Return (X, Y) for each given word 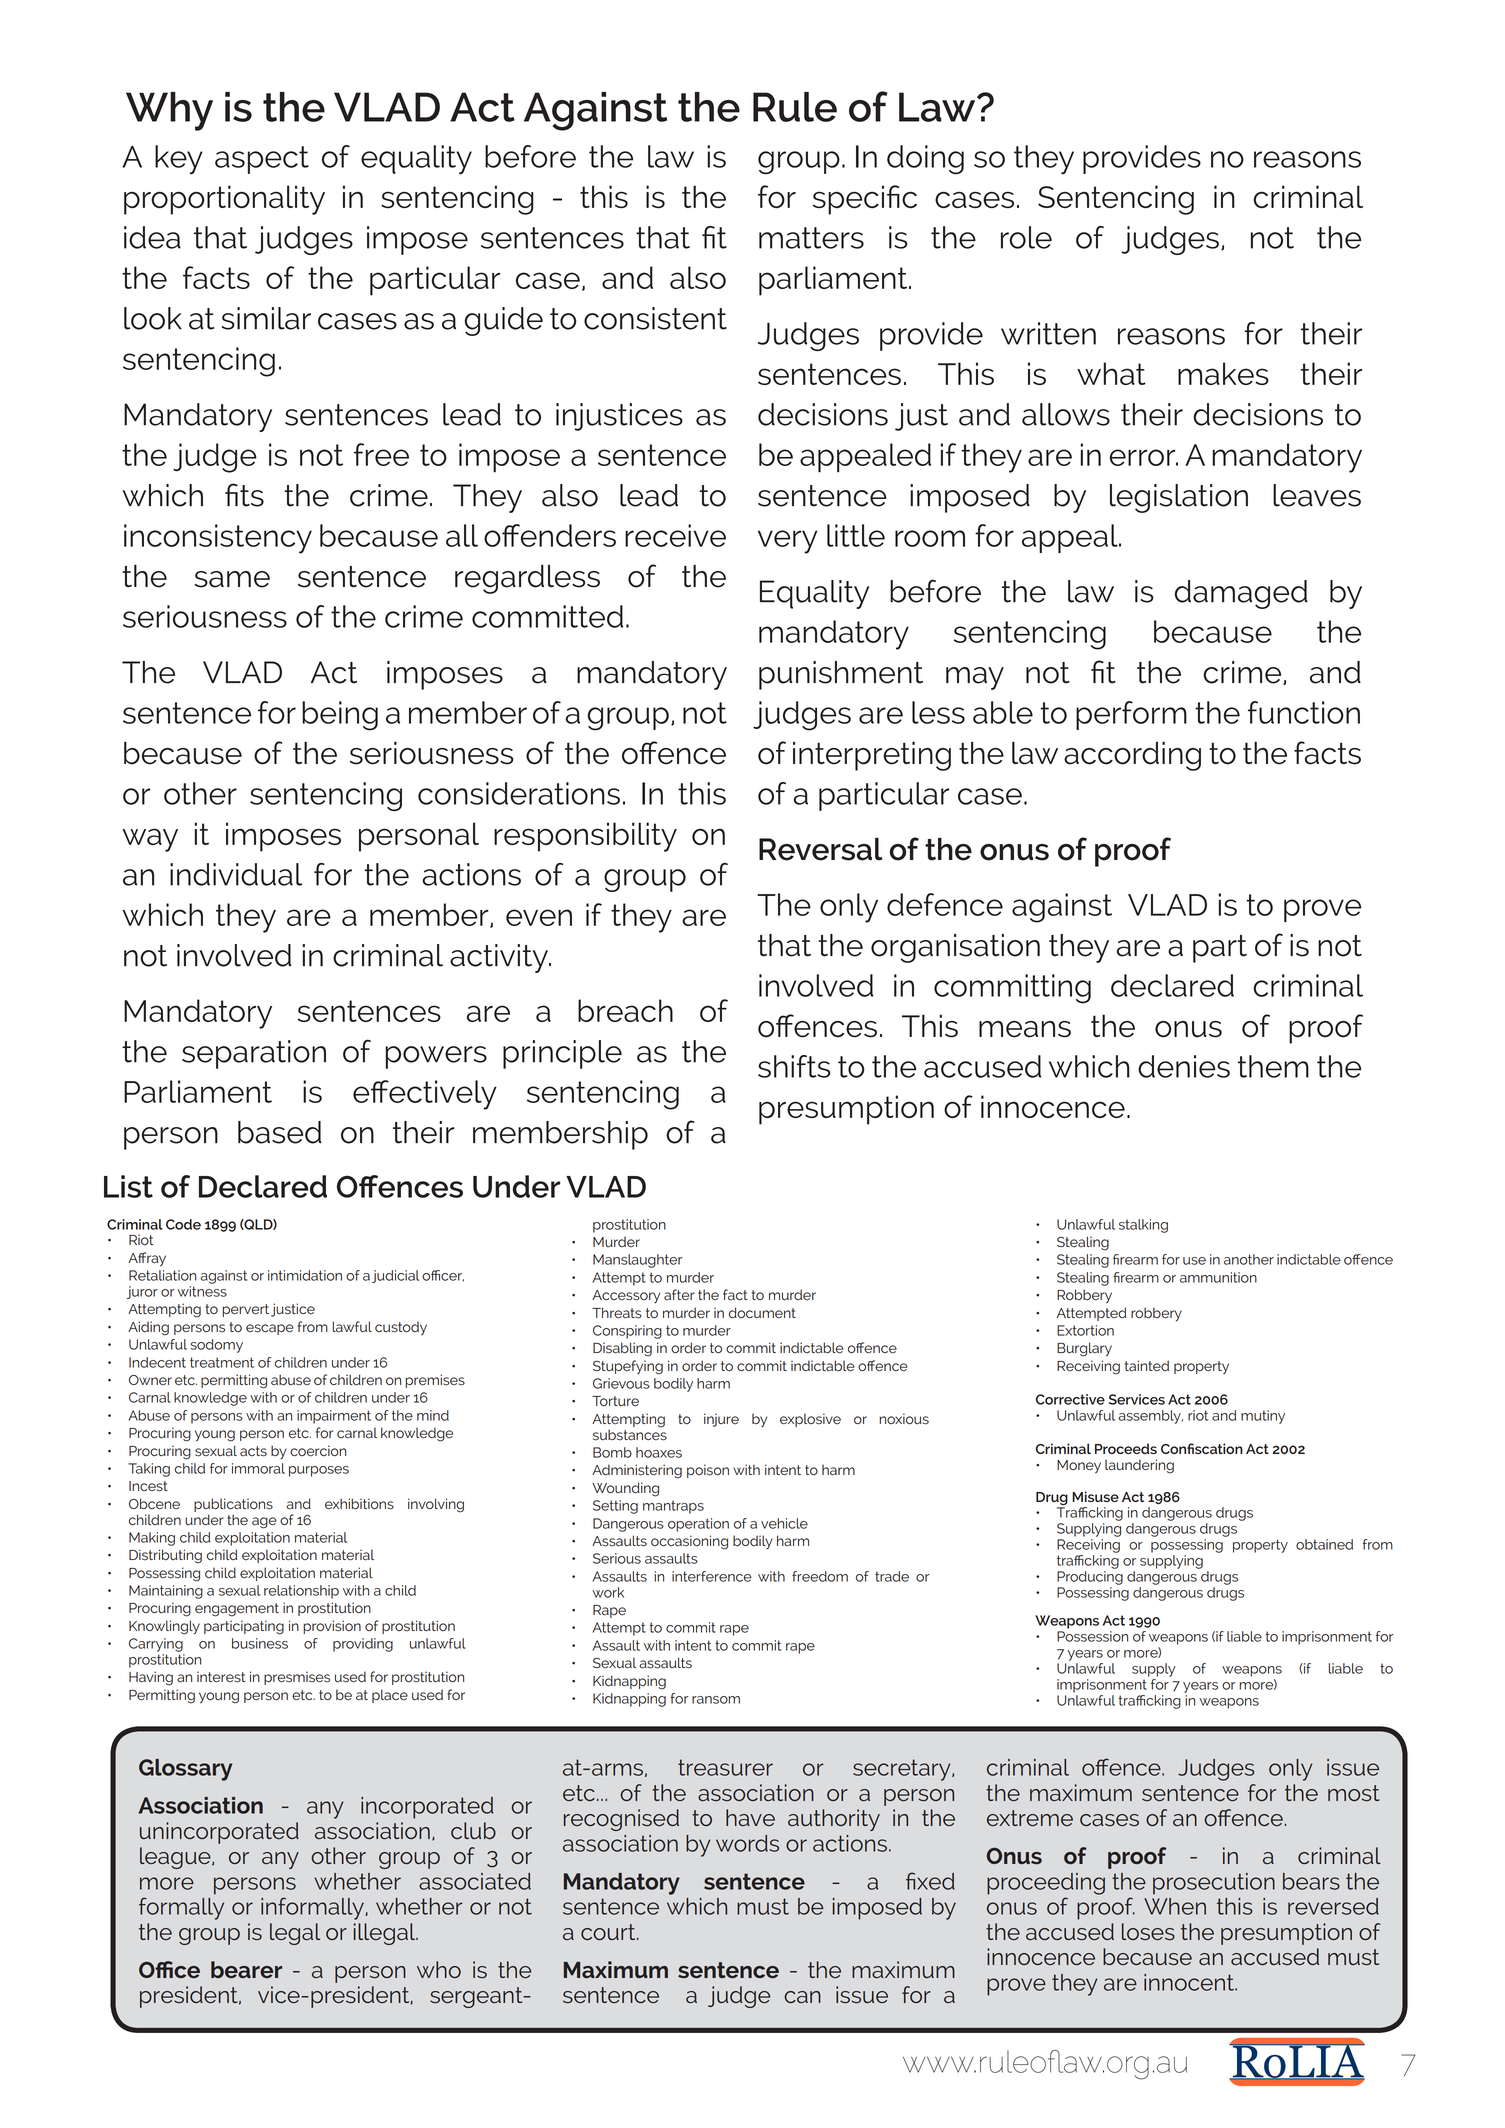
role (1026, 237)
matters (811, 238)
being (340, 716)
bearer (246, 1969)
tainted (1147, 1365)
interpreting (872, 756)
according (1132, 756)
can (802, 1997)
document (762, 1313)
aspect (262, 160)
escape (270, 1329)
